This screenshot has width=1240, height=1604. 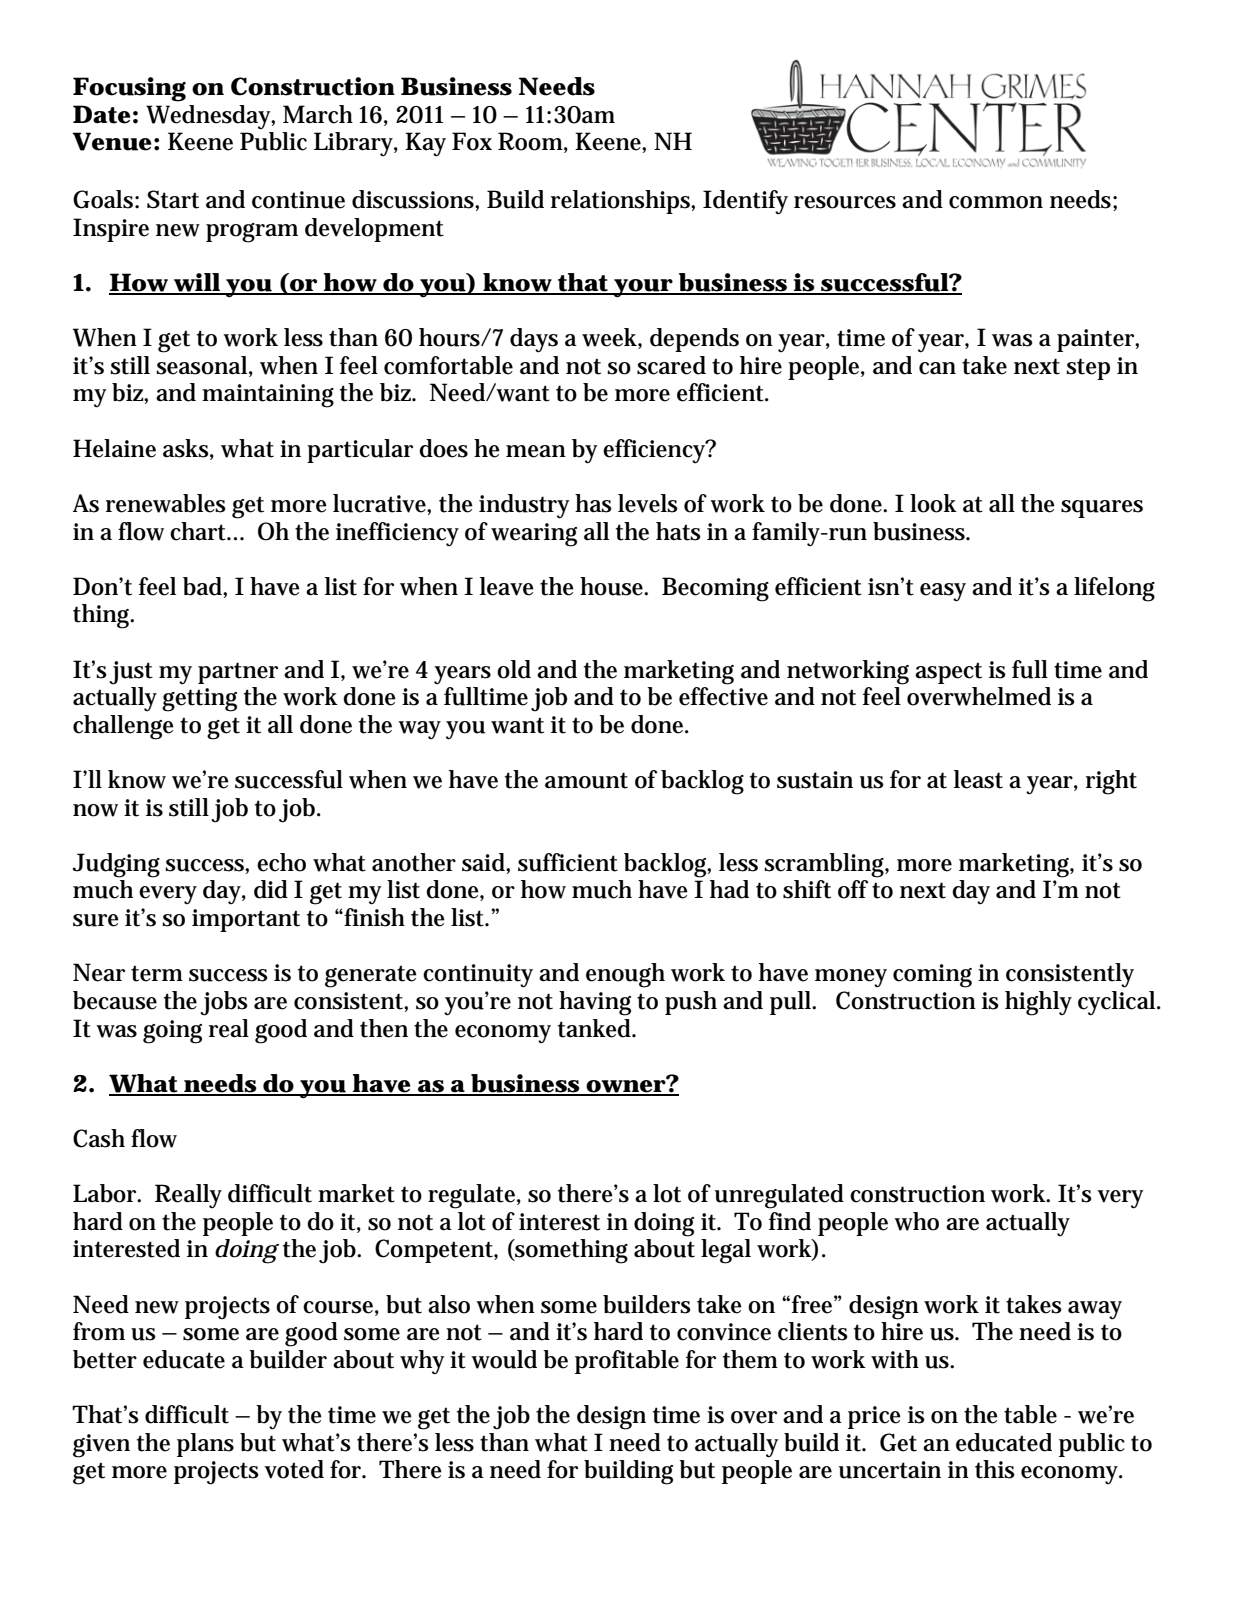 I want to click on Fox, so click(x=472, y=141).
